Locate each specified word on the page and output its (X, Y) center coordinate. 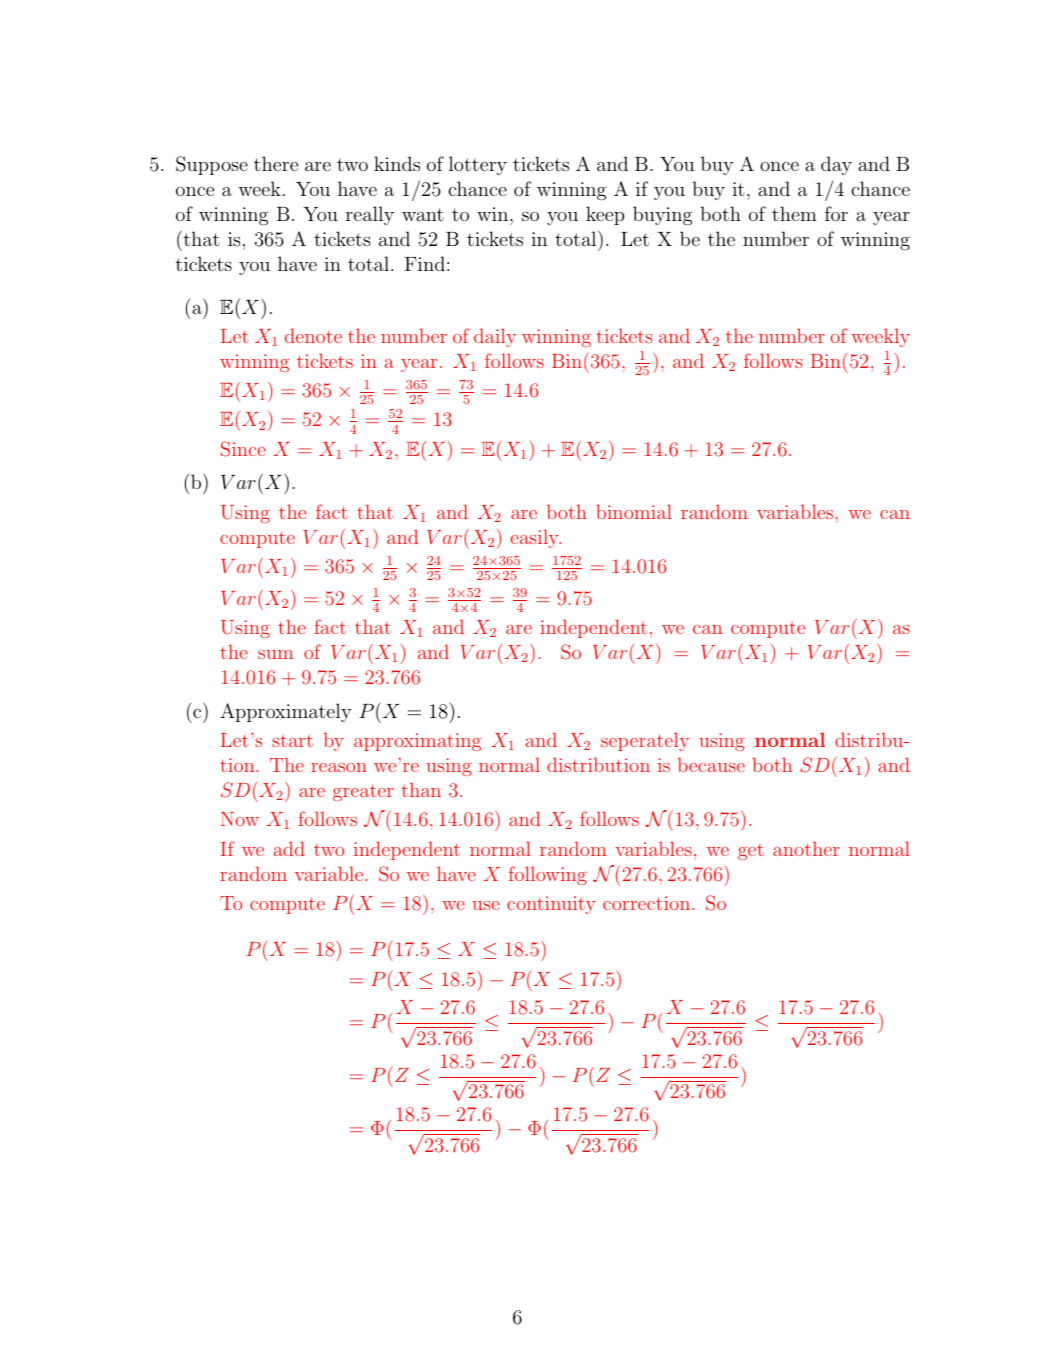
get (751, 852)
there (276, 163)
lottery (478, 165)
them (794, 213)
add (289, 848)
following (548, 875)
